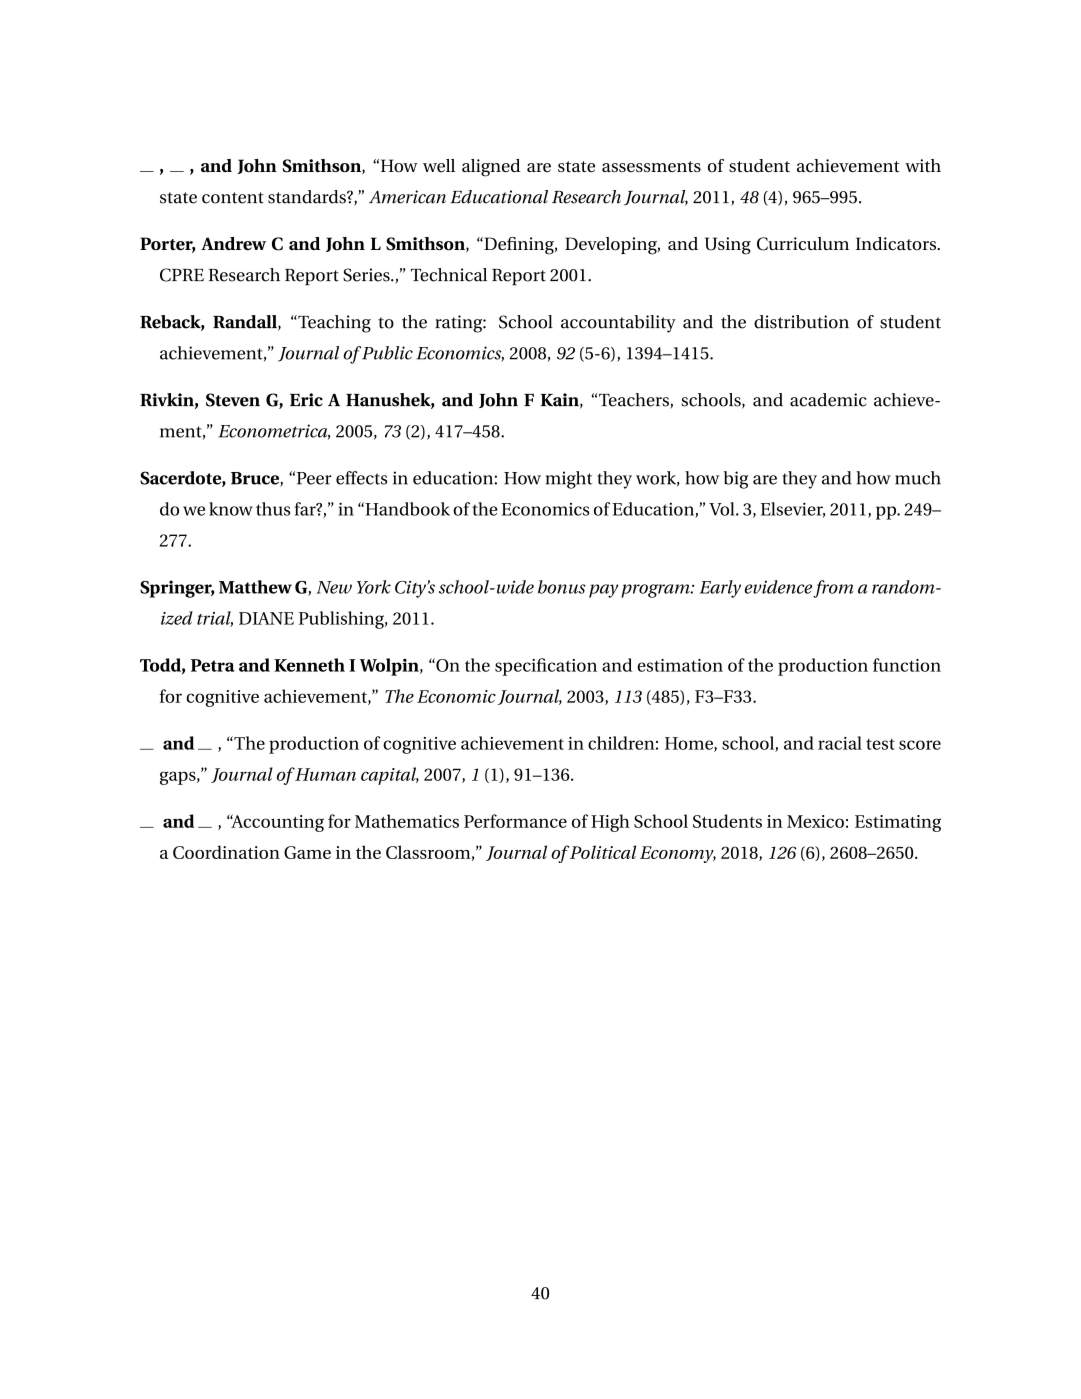 The height and width of the screenshot is (1399, 1081). What do you see at coordinates (610, 823) in the screenshot?
I see `High` at bounding box center [610, 823].
